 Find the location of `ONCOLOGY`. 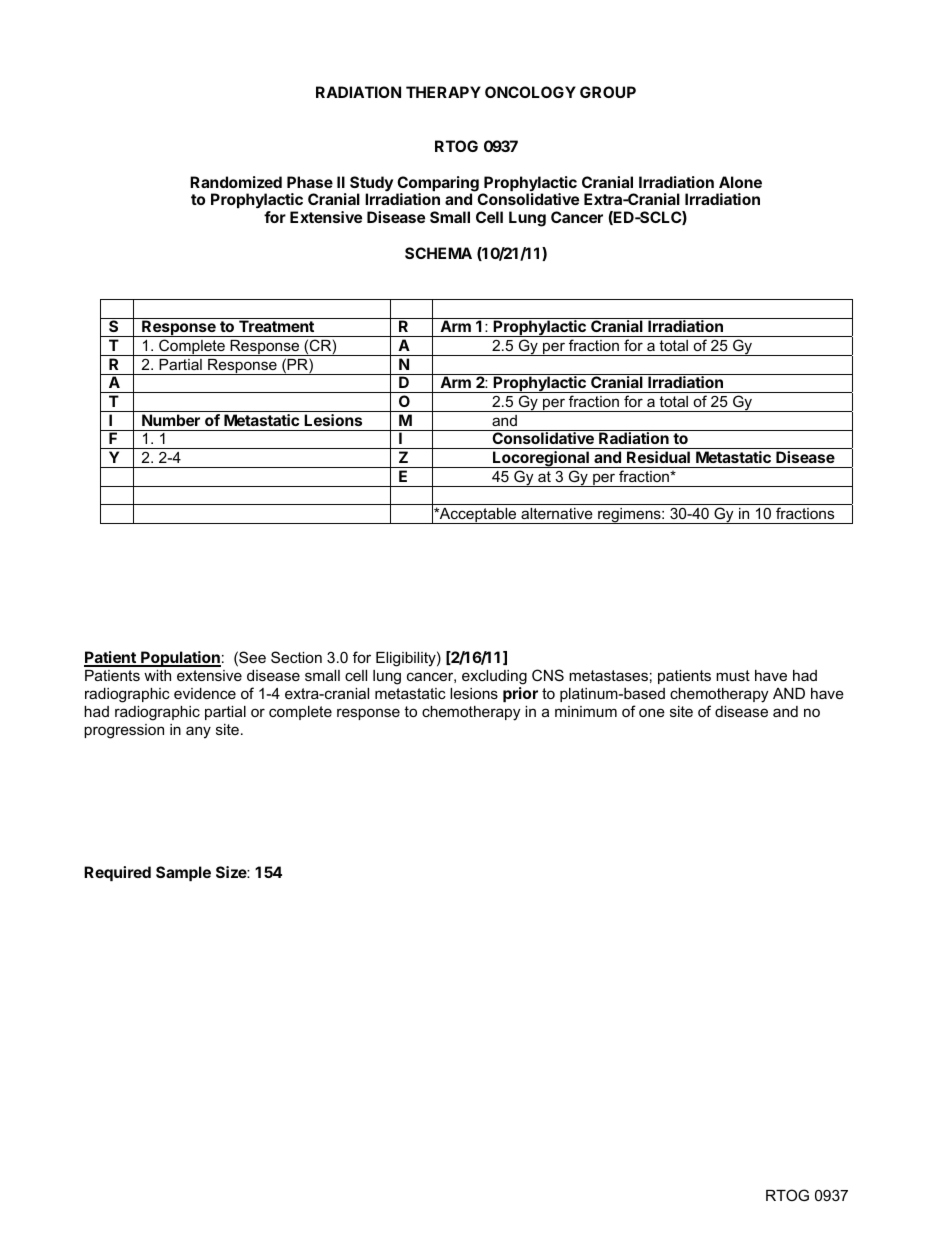

ONCOLOGY is located at coordinates (530, 92).
